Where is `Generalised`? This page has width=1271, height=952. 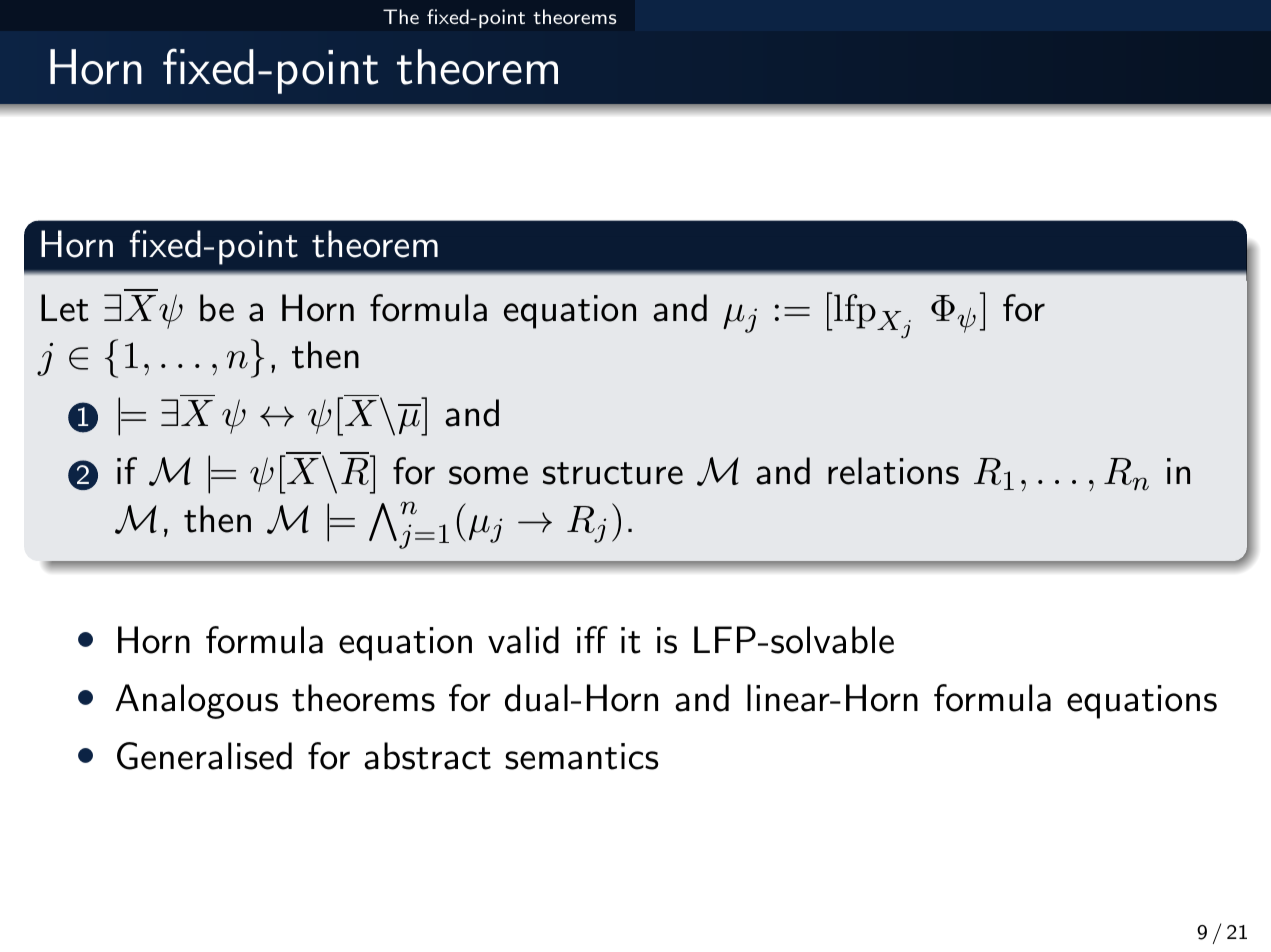
Generalised is located at coordinates (204, 756).
